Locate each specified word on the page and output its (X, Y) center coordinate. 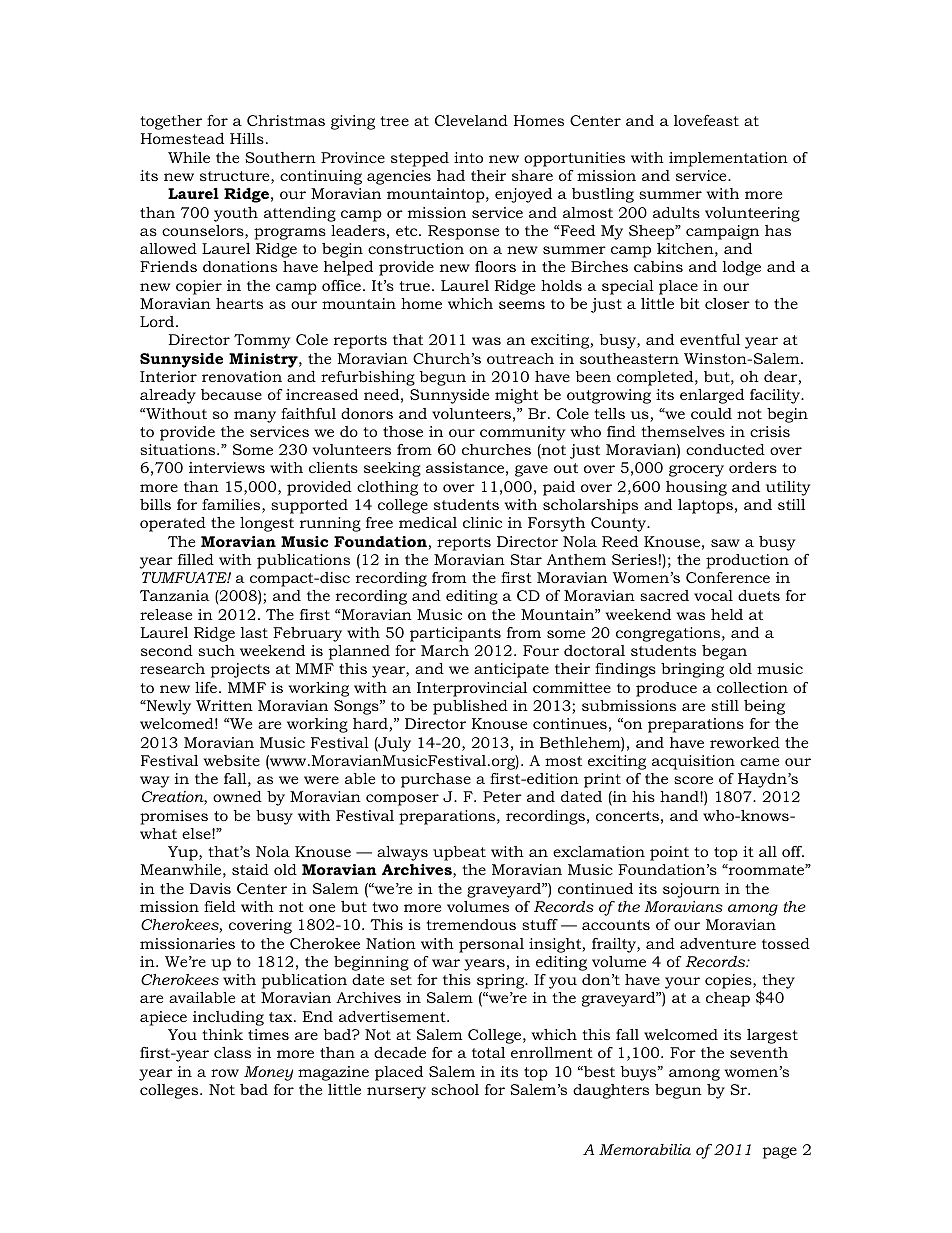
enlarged (712, 396)
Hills (247, 138)
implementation (728, 159)
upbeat (459, 853)
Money (268, 1073)
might (517, 396)
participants (455, 634)
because (231, 394)
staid (250, 869)
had (451, 175)
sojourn (691, 890)
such (216, 650)
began (724, 652)
